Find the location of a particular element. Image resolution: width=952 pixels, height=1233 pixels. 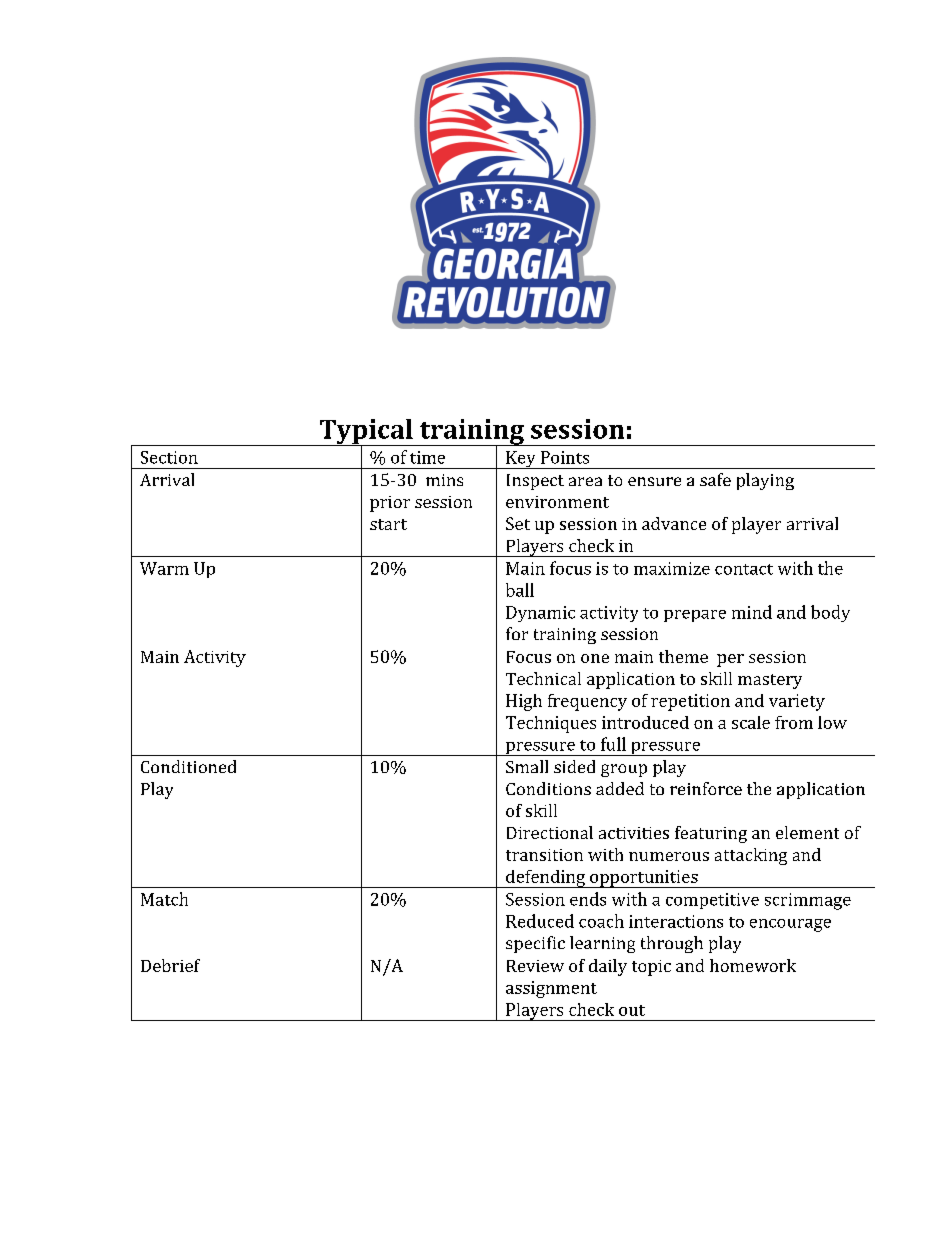

safe is located at coordinates (715, 479).
